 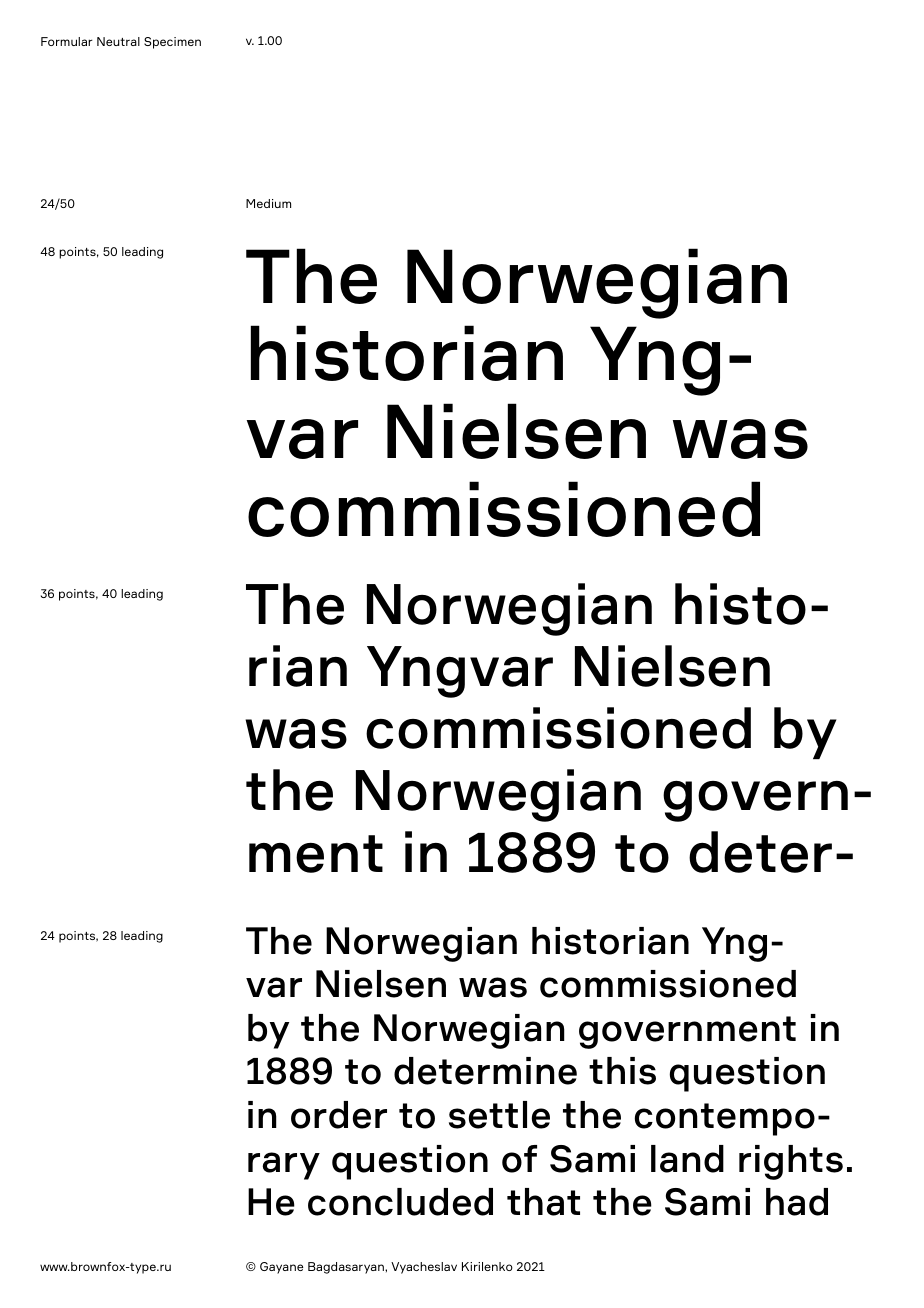 I want to click on settle, so click(x=499, y=1115).
